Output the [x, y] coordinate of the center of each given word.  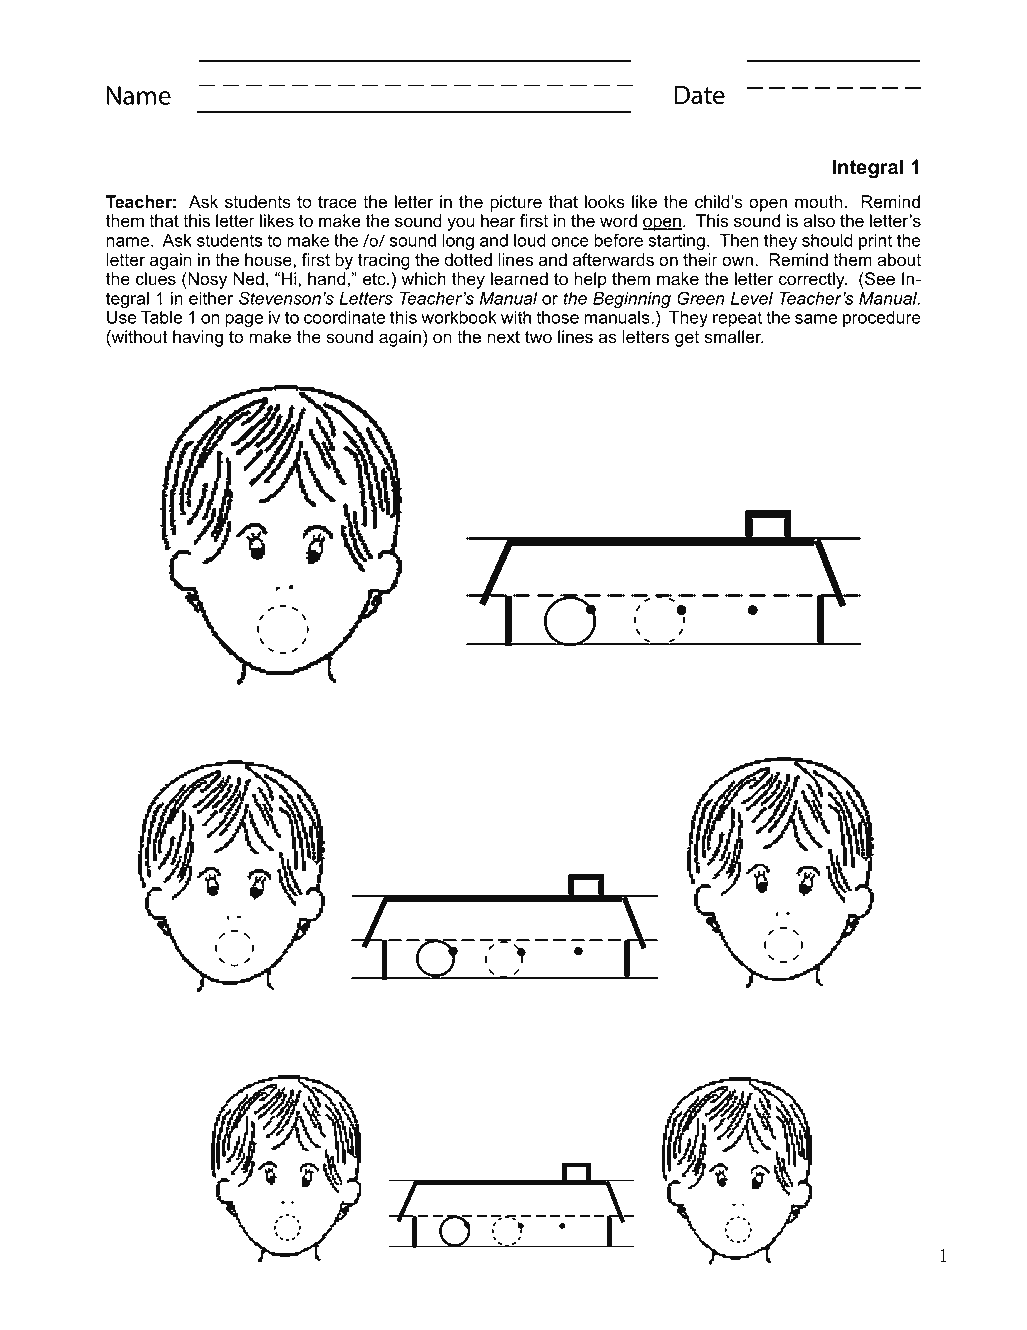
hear [498, 221]
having [198, 338]
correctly [813, 280]
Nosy [206, 280]
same [816, 319]
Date [700, 95]
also [819, 221]
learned [519, 279]
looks [605, 202]
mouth [818, 202]
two [538, 337]
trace [337, 202]
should [827, 240]
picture [516, 203]
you [461, 224]
